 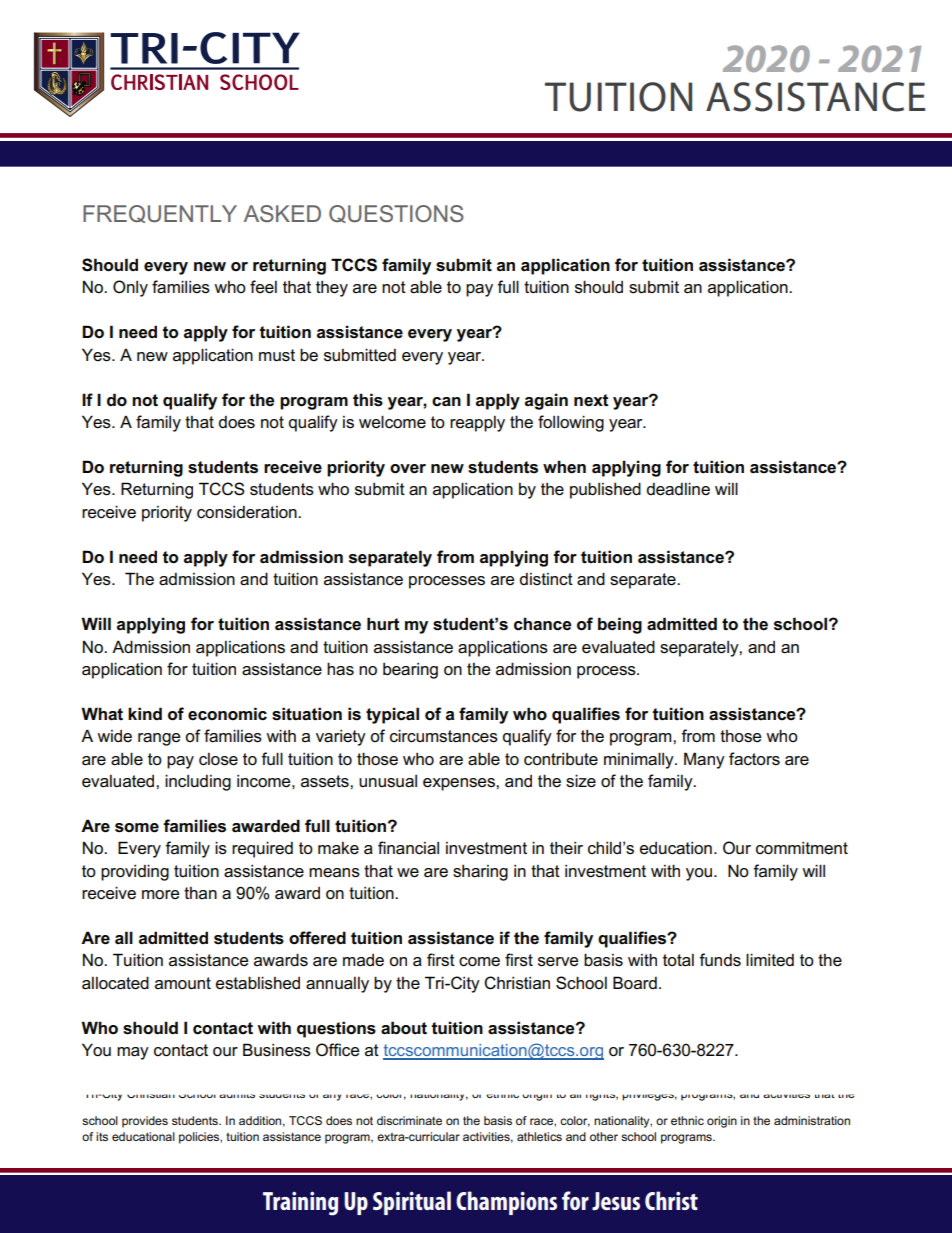 I want to click on requests, so click(x=256, y=213).
